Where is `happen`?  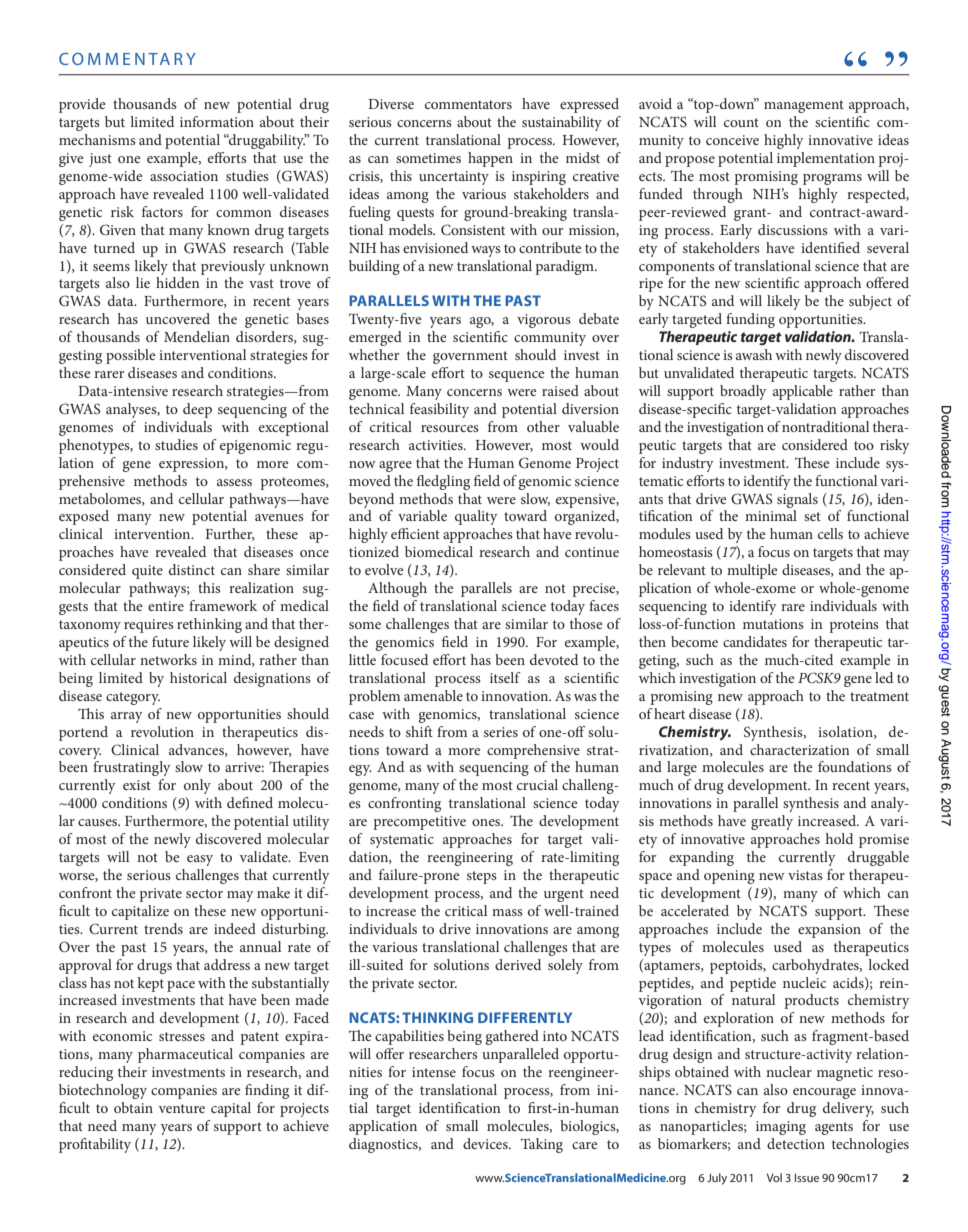 happen is located at coordinates (490, 159).
